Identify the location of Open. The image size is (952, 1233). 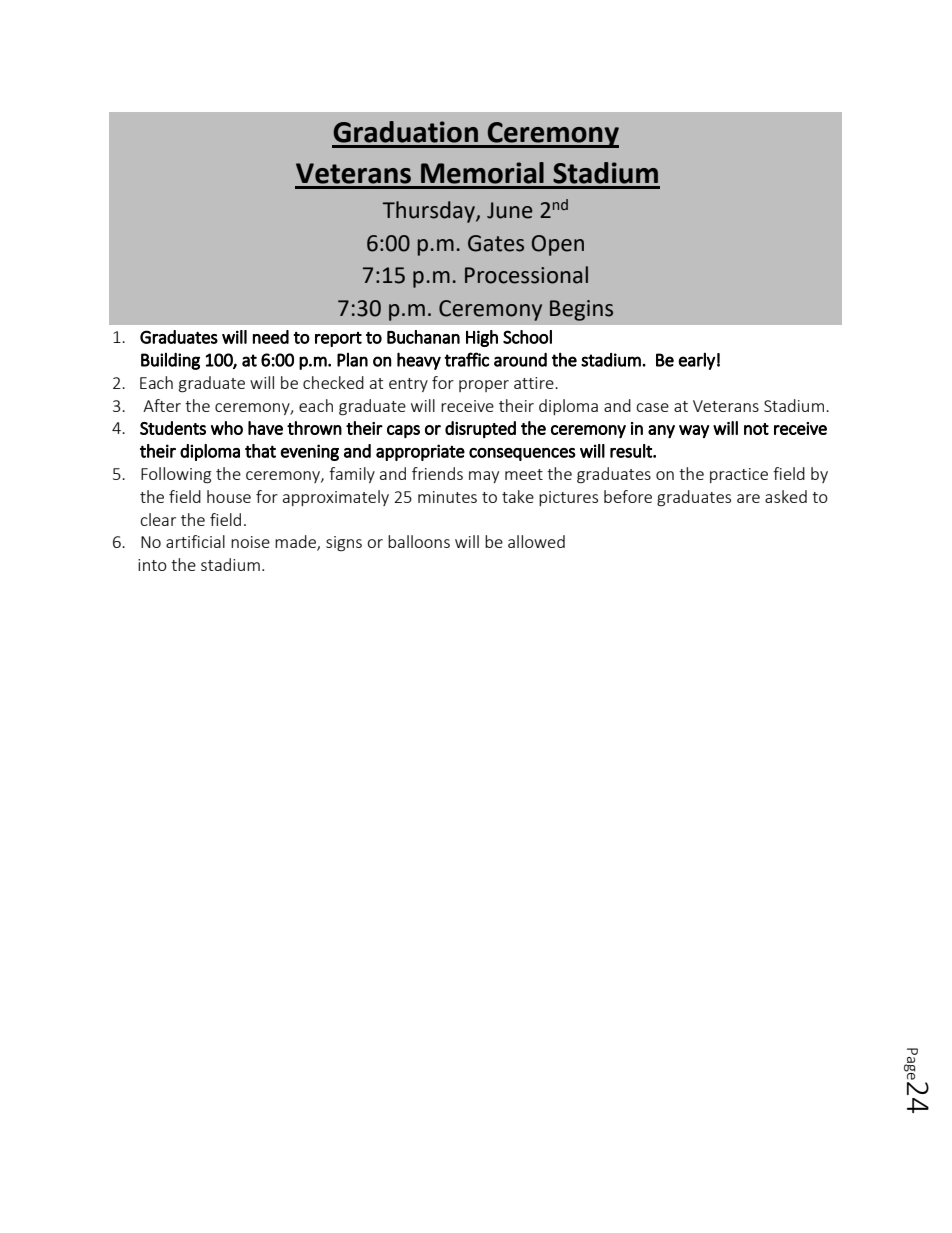
(558, 245).
